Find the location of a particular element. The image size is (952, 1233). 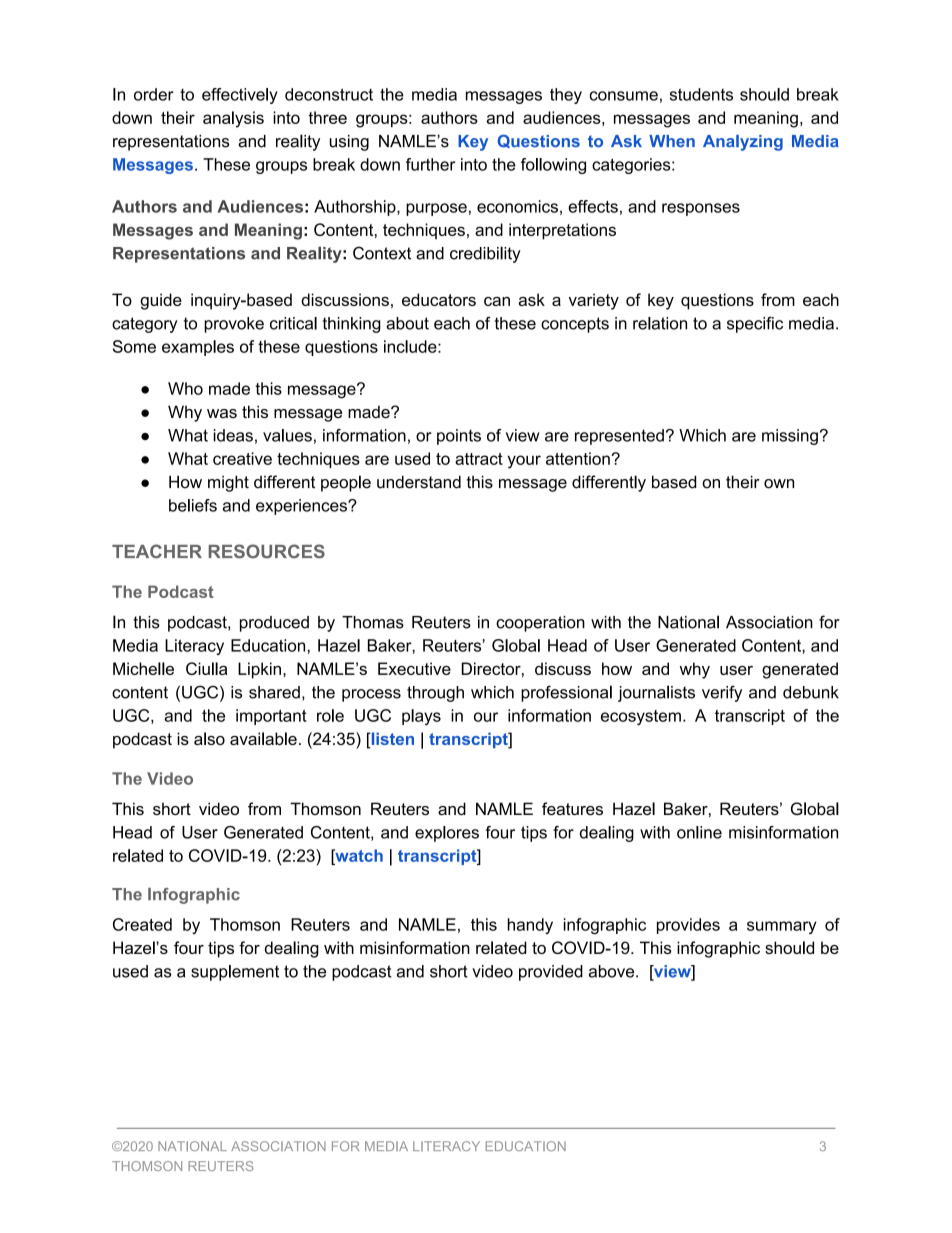

plays is located at coordinates (421, 717).
